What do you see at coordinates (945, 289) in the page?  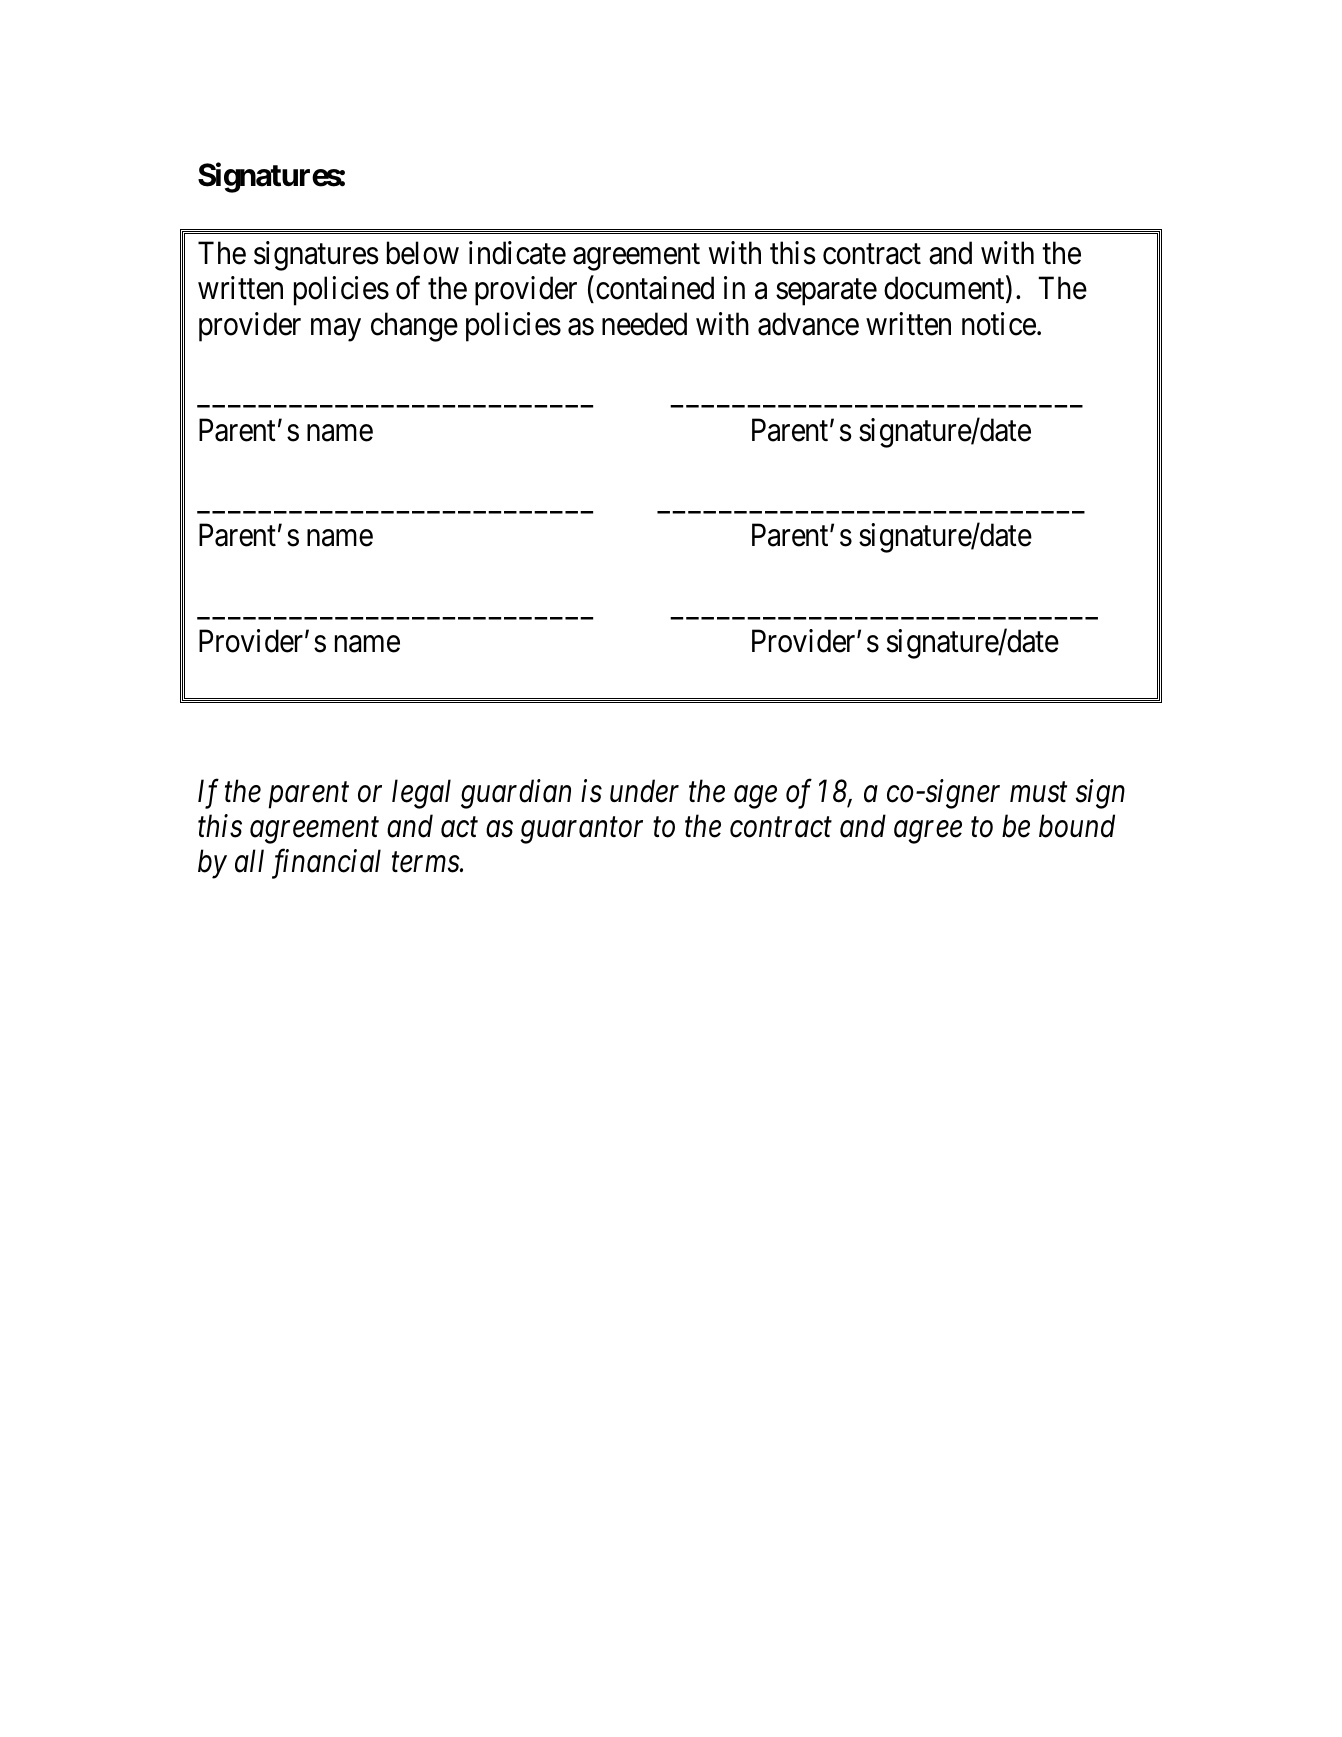 I see `document` at bounding box center [945, 289].
